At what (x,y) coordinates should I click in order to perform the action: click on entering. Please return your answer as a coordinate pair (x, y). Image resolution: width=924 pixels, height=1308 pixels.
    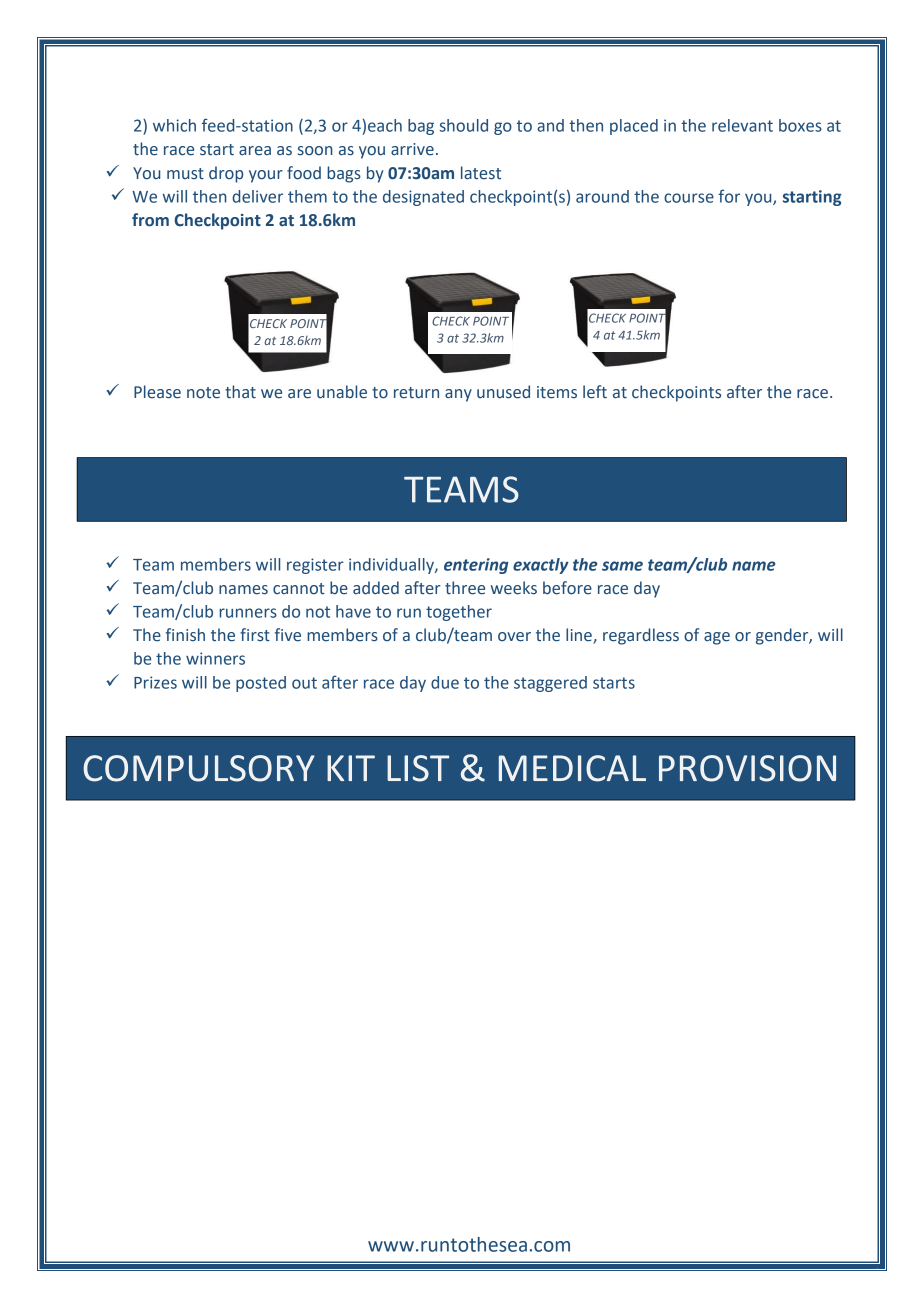
    Looking at the image, I should click on (476, 566).
